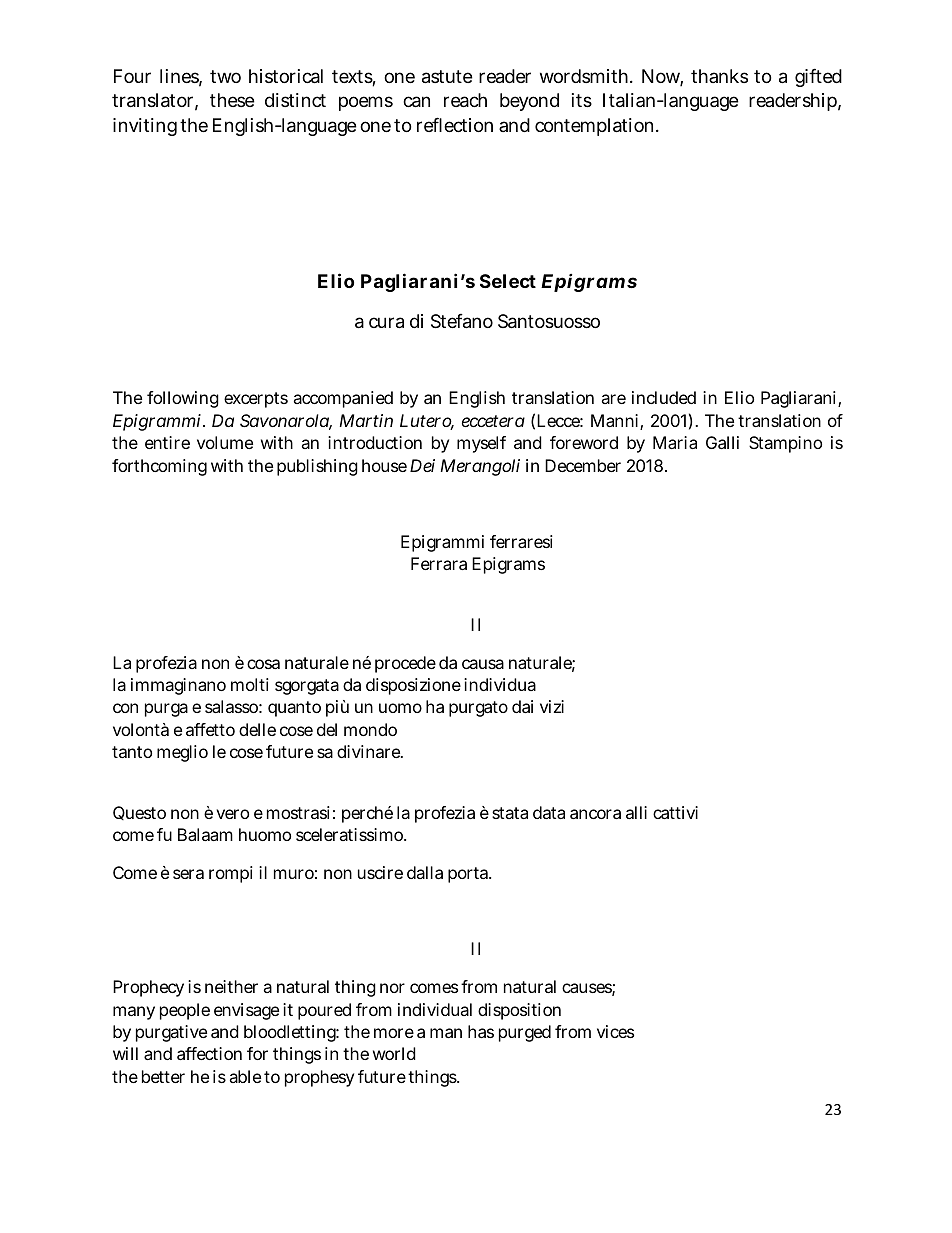  Describe the element at coordinates (465, 100) in the document. I see `reach` at that location.
